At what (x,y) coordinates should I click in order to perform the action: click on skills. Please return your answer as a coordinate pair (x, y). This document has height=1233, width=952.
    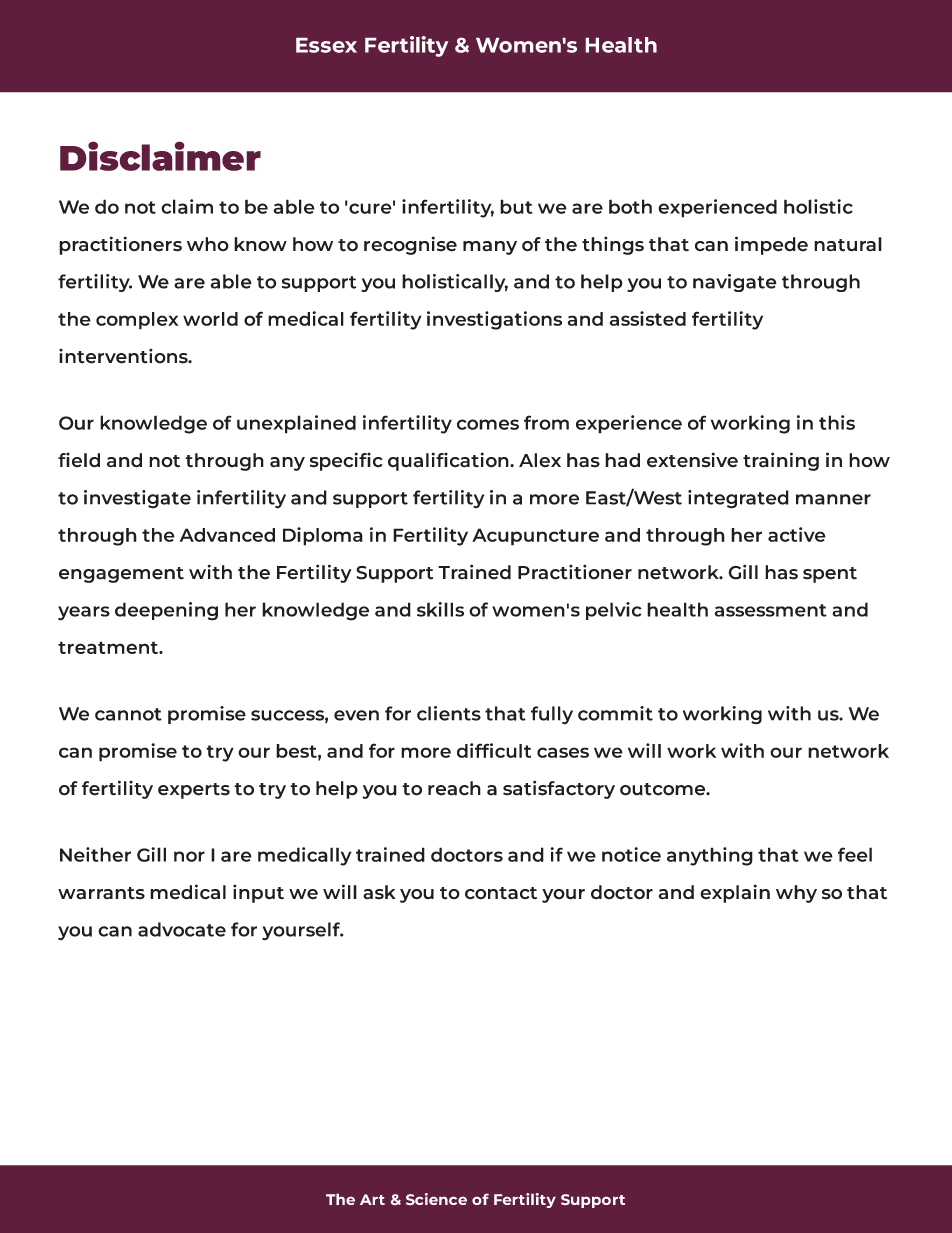
    Looking at the image, I should click on (440, 609).
